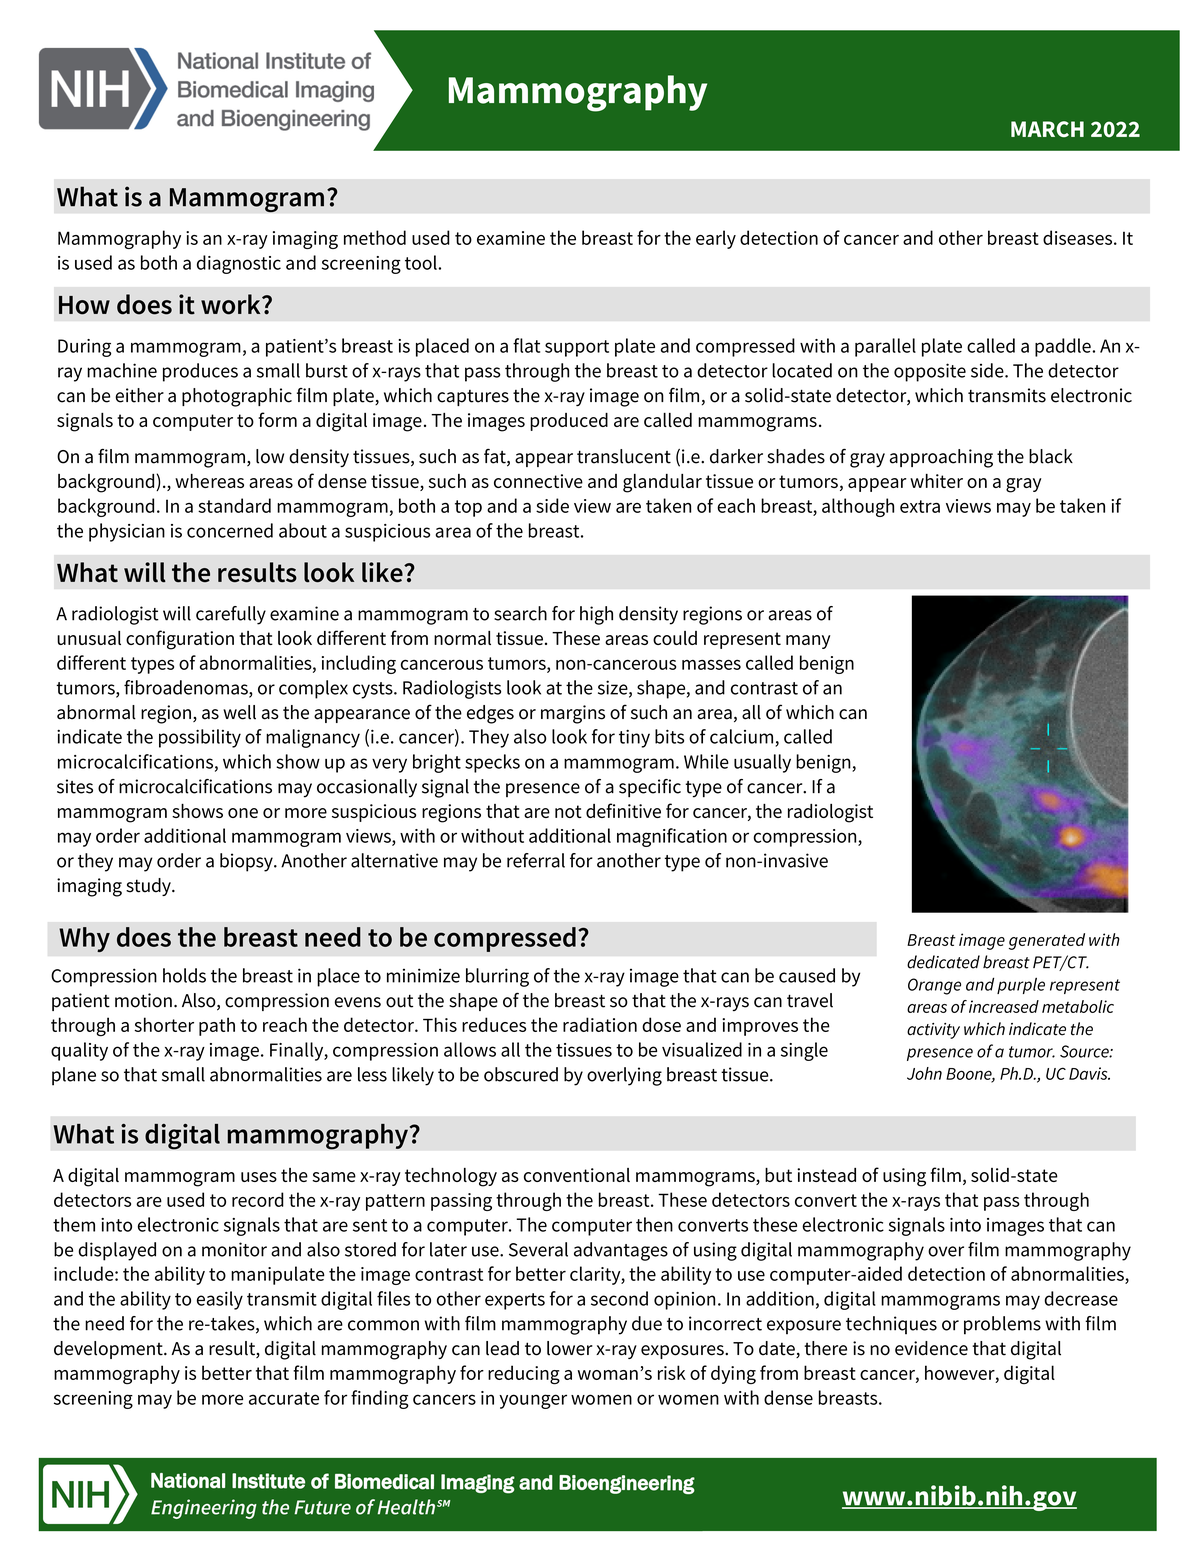 The image size is (1204, 1558). What do you see at coordinates (239, 264) in the image?
I see `diagnostic` at bounding box center [239, 264].
